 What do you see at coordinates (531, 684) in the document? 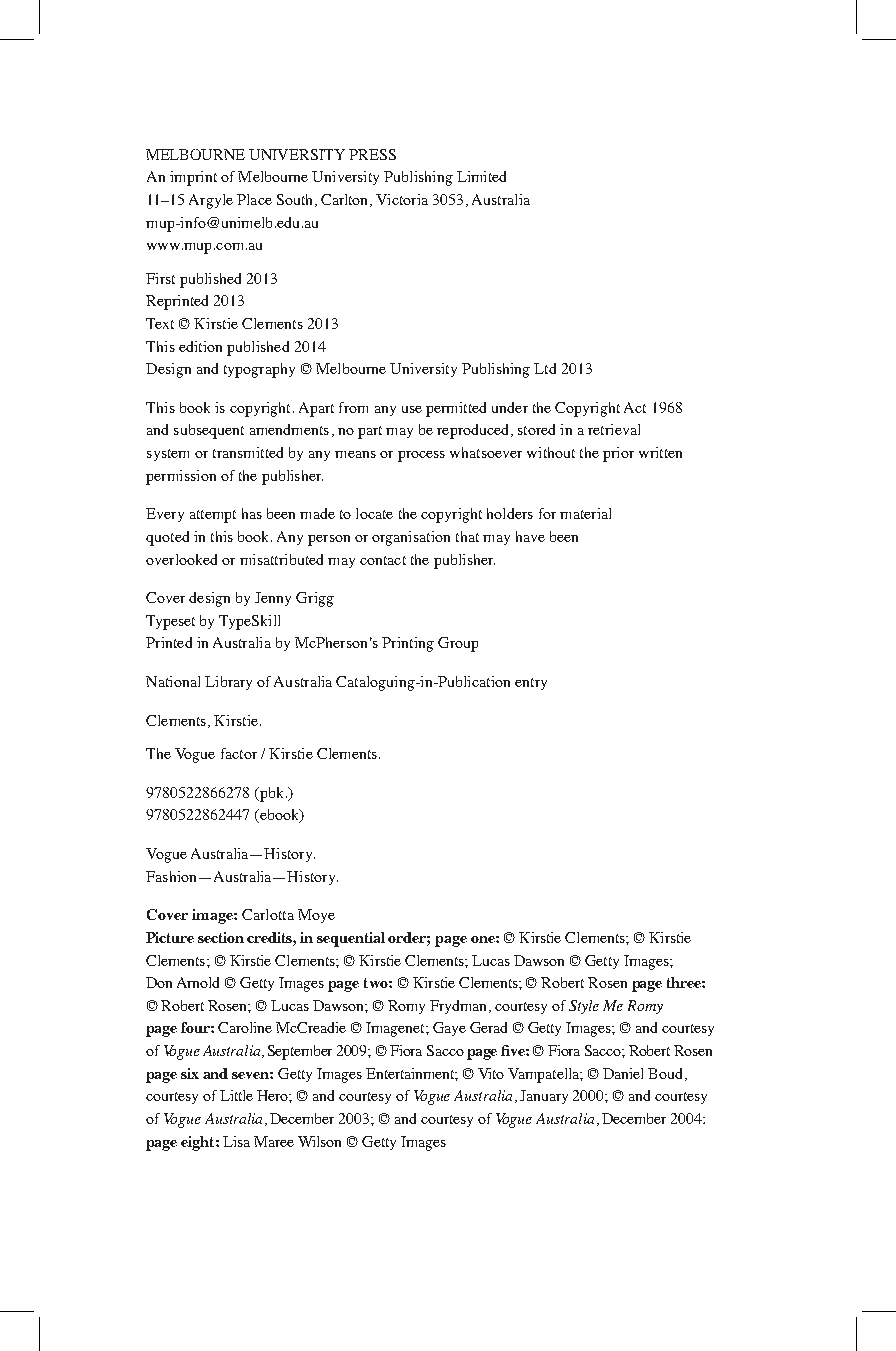
I see `entry` at bounding box center [531, 684].
